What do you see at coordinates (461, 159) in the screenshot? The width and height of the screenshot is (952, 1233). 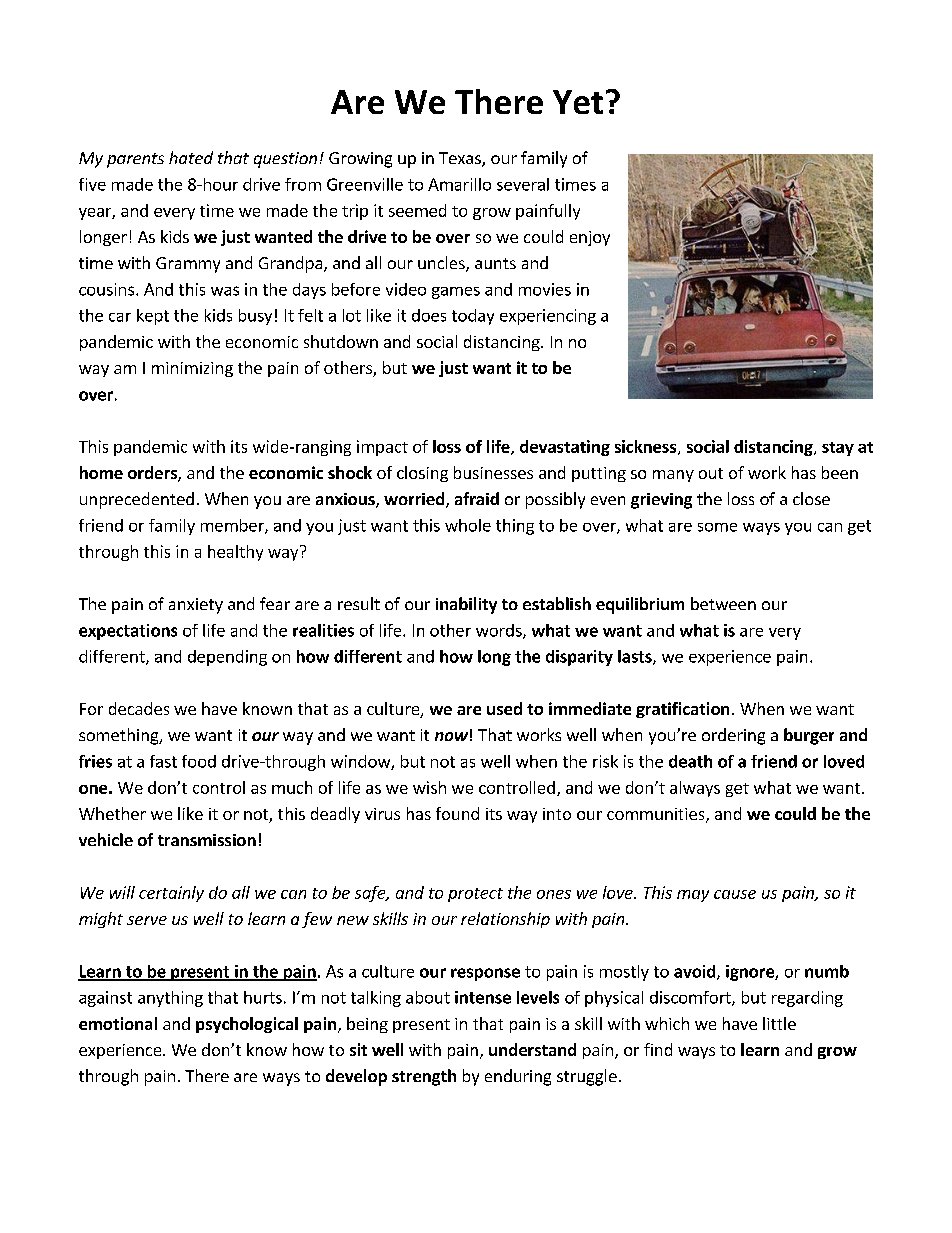 I see `Texas` at bounding box center [461, 159].
